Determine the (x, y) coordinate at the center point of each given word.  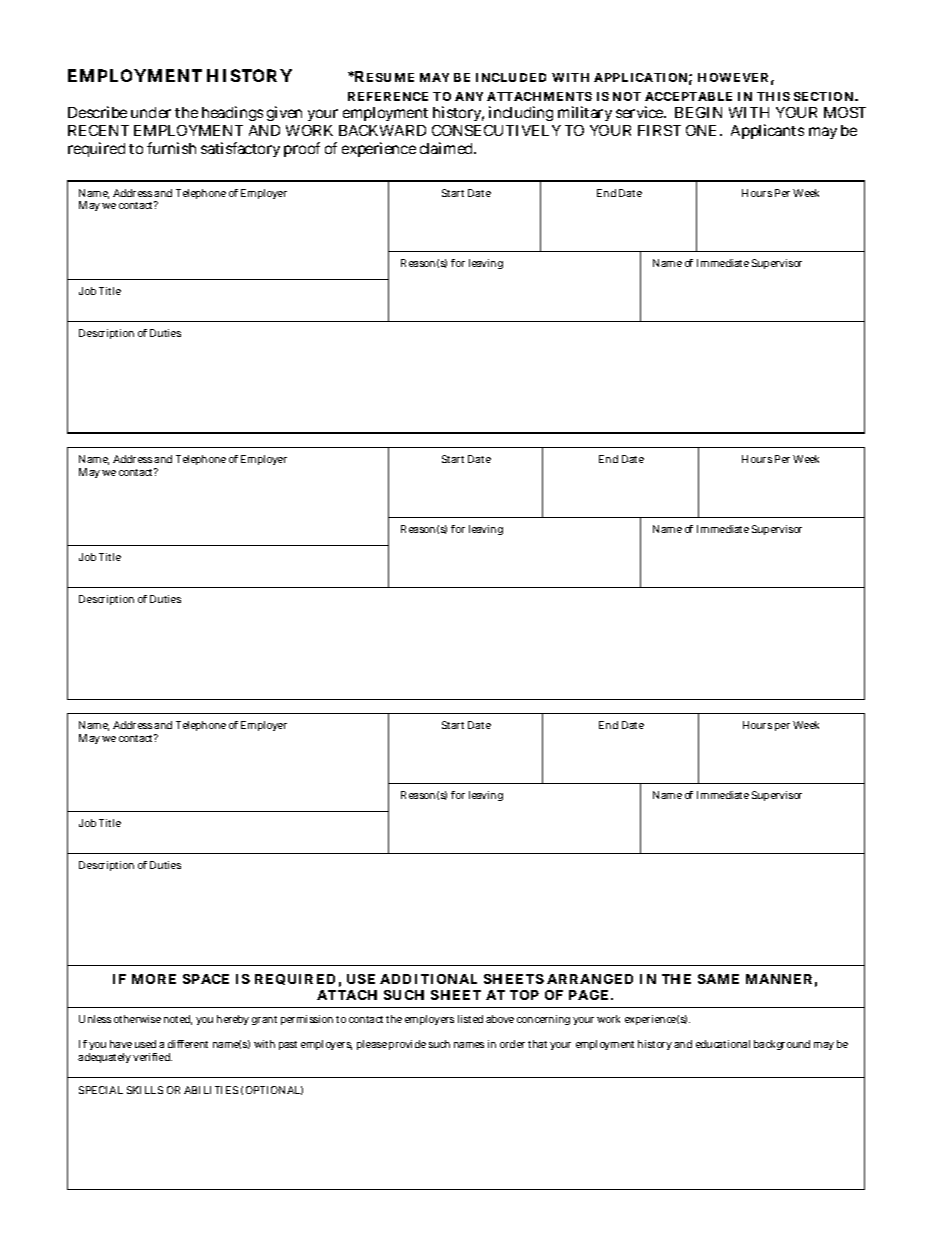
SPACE (206, 979)
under (151, 112)
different (188, 1044)
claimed (448, 148)
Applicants (767, 131)
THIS (773, 96)
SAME (718, 979)
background (782, 1045)
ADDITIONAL (428, 979)
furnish (171, 148)
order (512, 1044)
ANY (469, 96)
